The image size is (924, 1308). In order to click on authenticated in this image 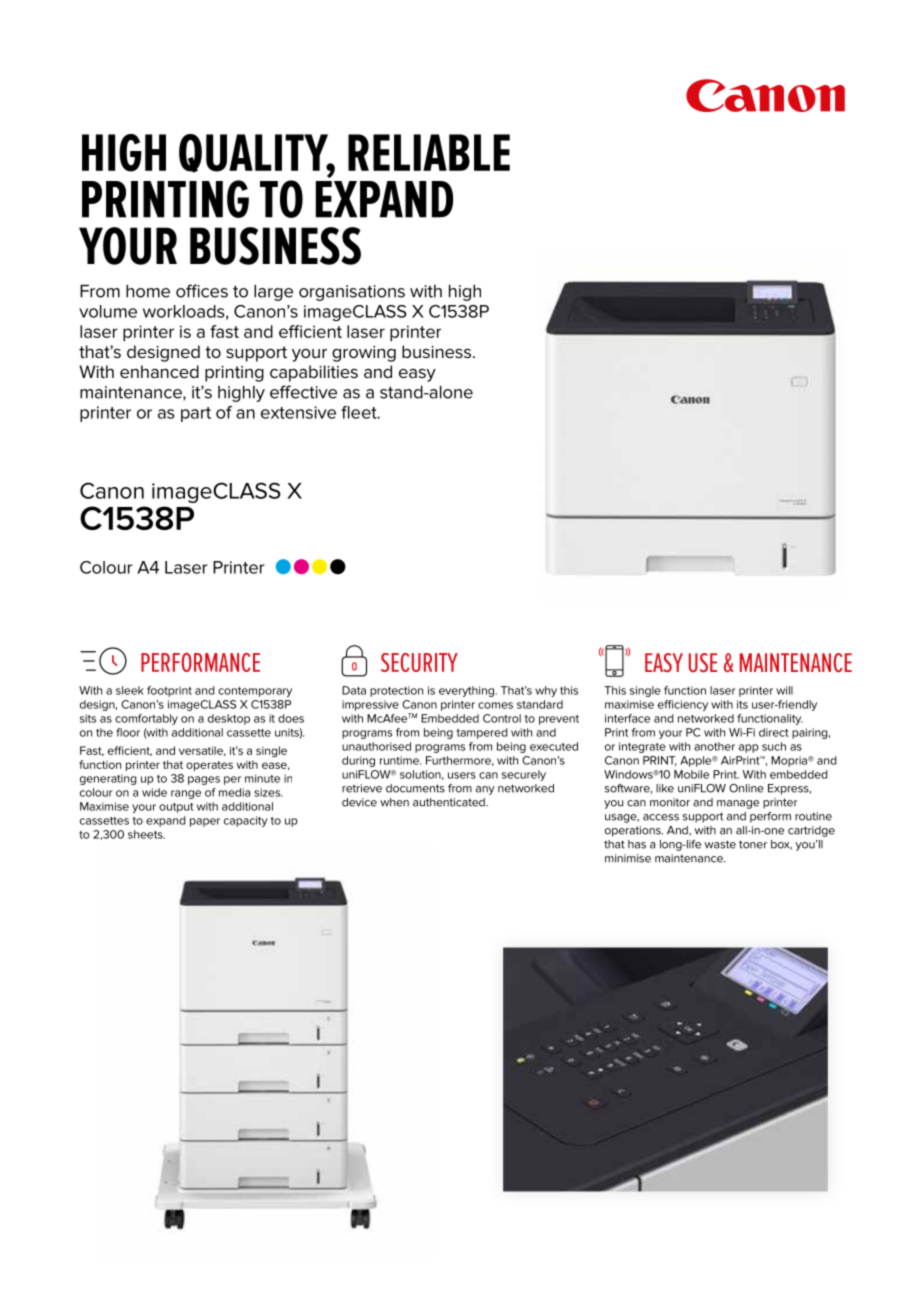, I will do `click(450, 802)`.
